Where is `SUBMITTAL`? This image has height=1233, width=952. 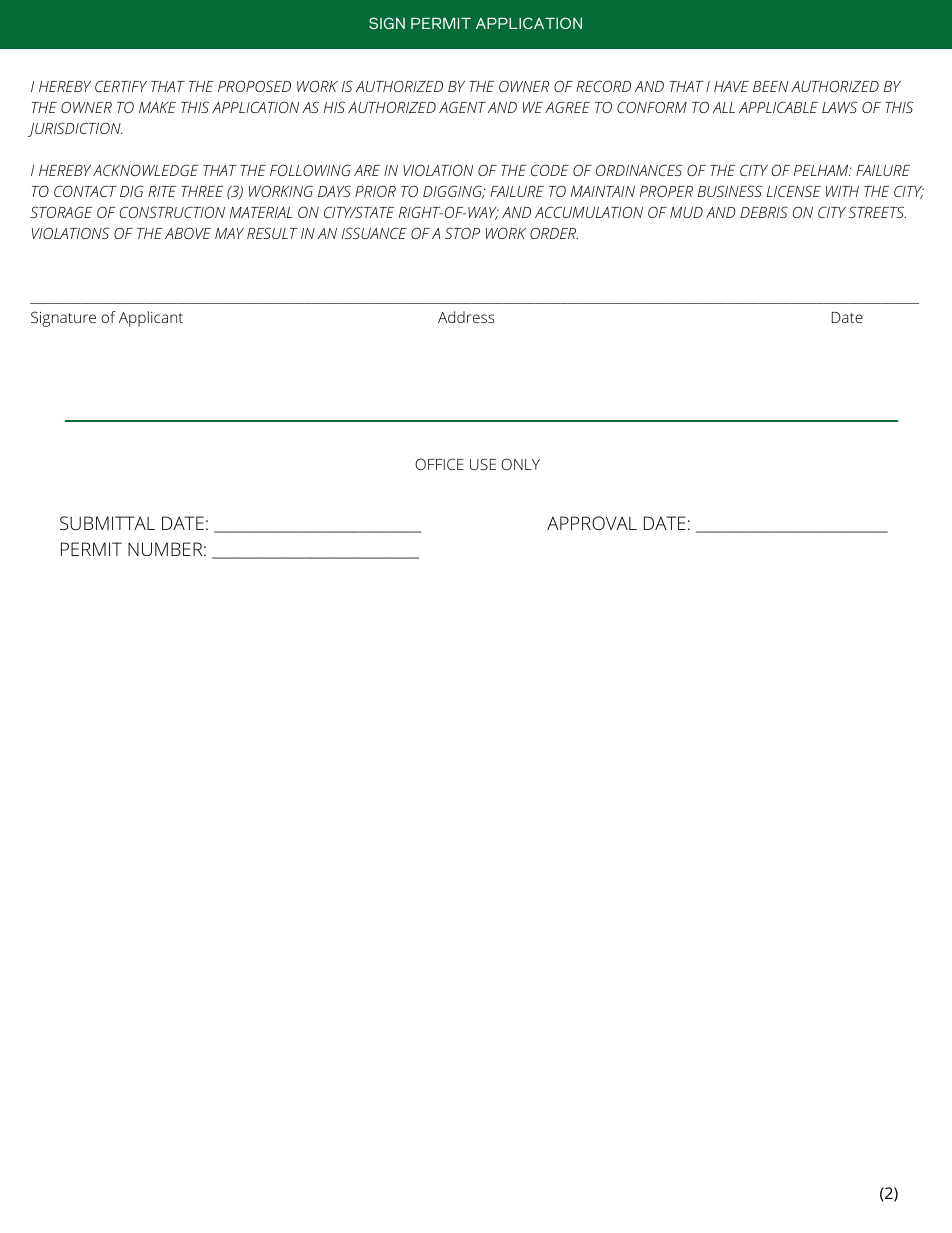
SUBMITTAL is located at coordinates (107, 523).
